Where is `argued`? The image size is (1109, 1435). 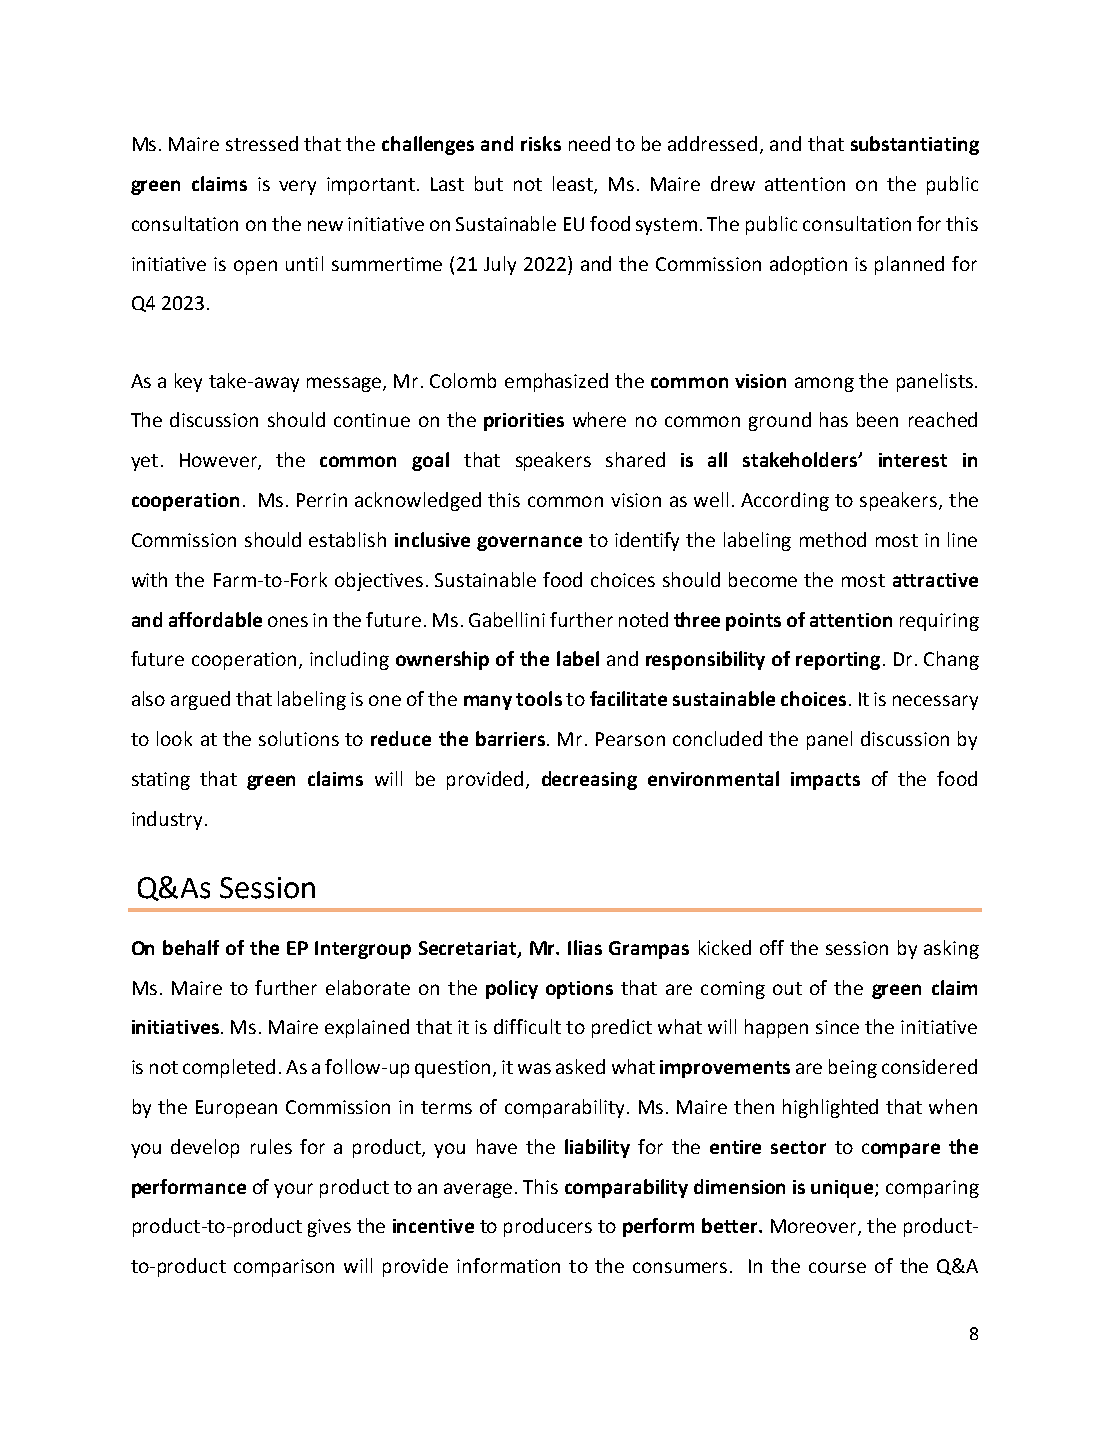 argued is located at coordinates (200, 700).
